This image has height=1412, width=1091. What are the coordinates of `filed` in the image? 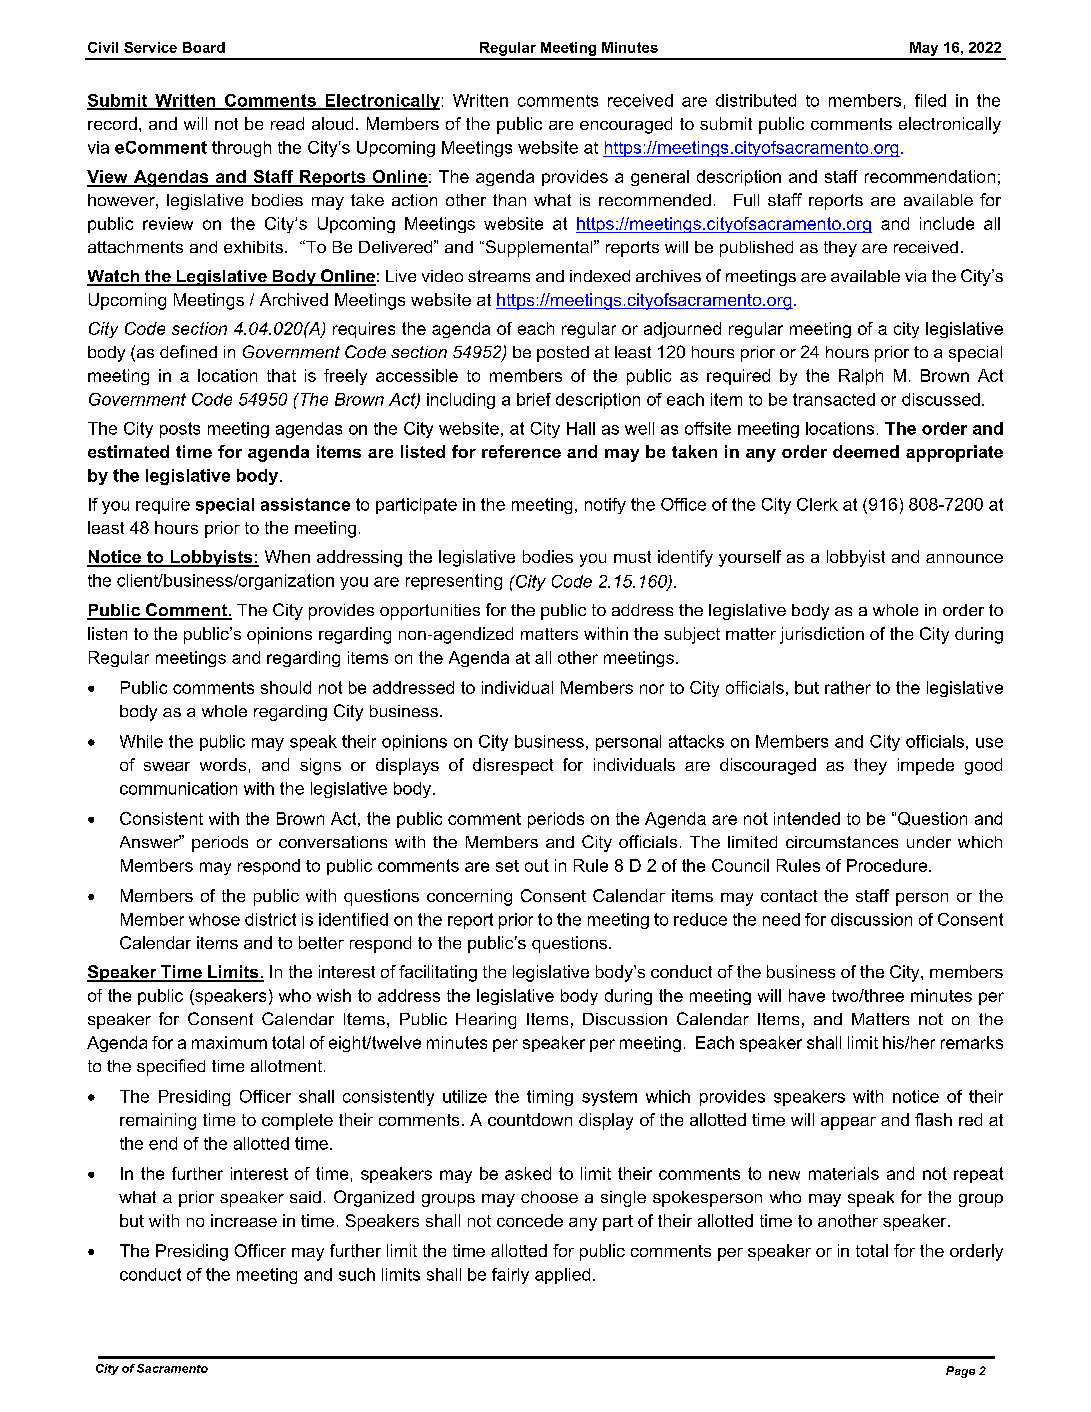 It's located at (930, 100).
